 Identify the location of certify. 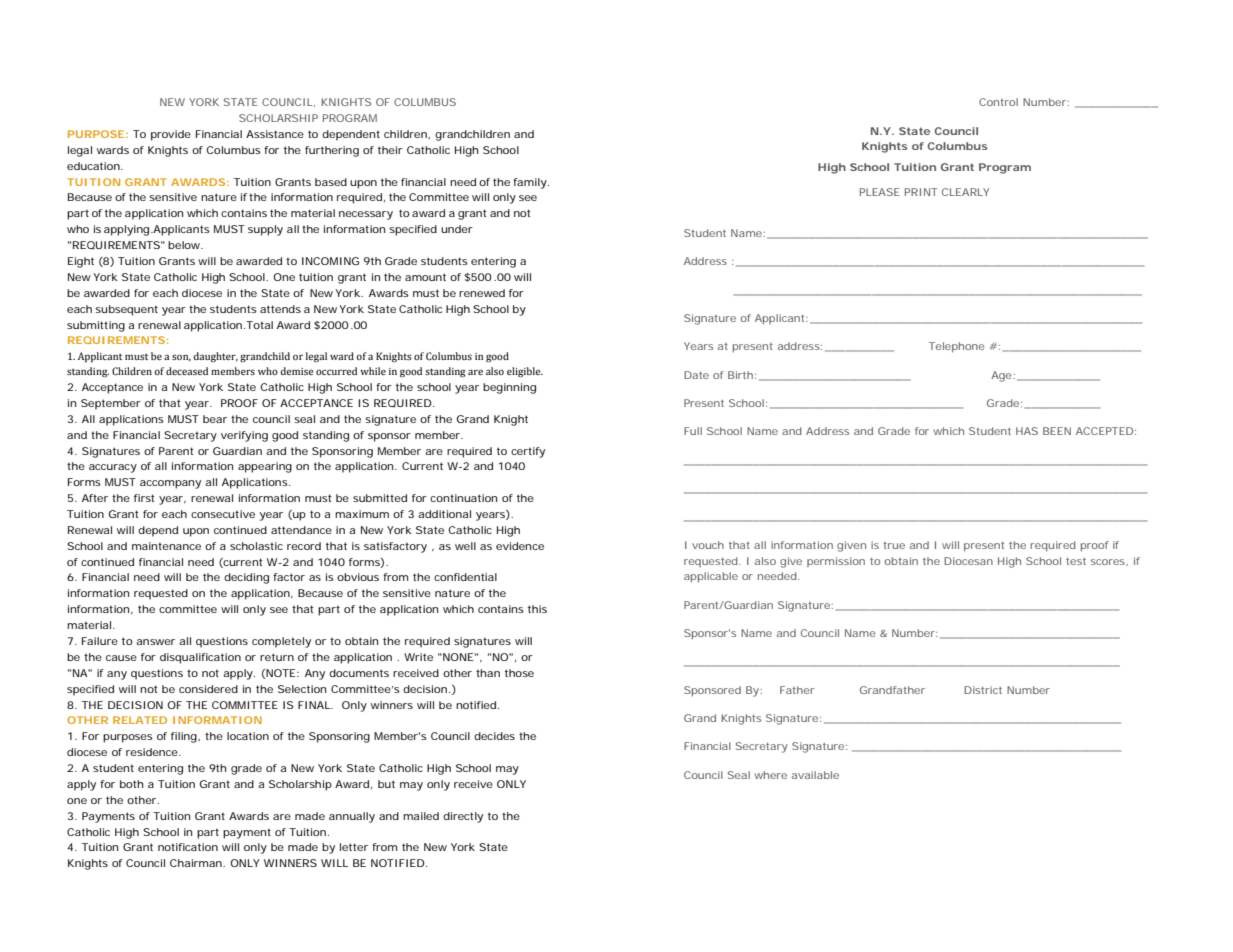
(528, 452).
